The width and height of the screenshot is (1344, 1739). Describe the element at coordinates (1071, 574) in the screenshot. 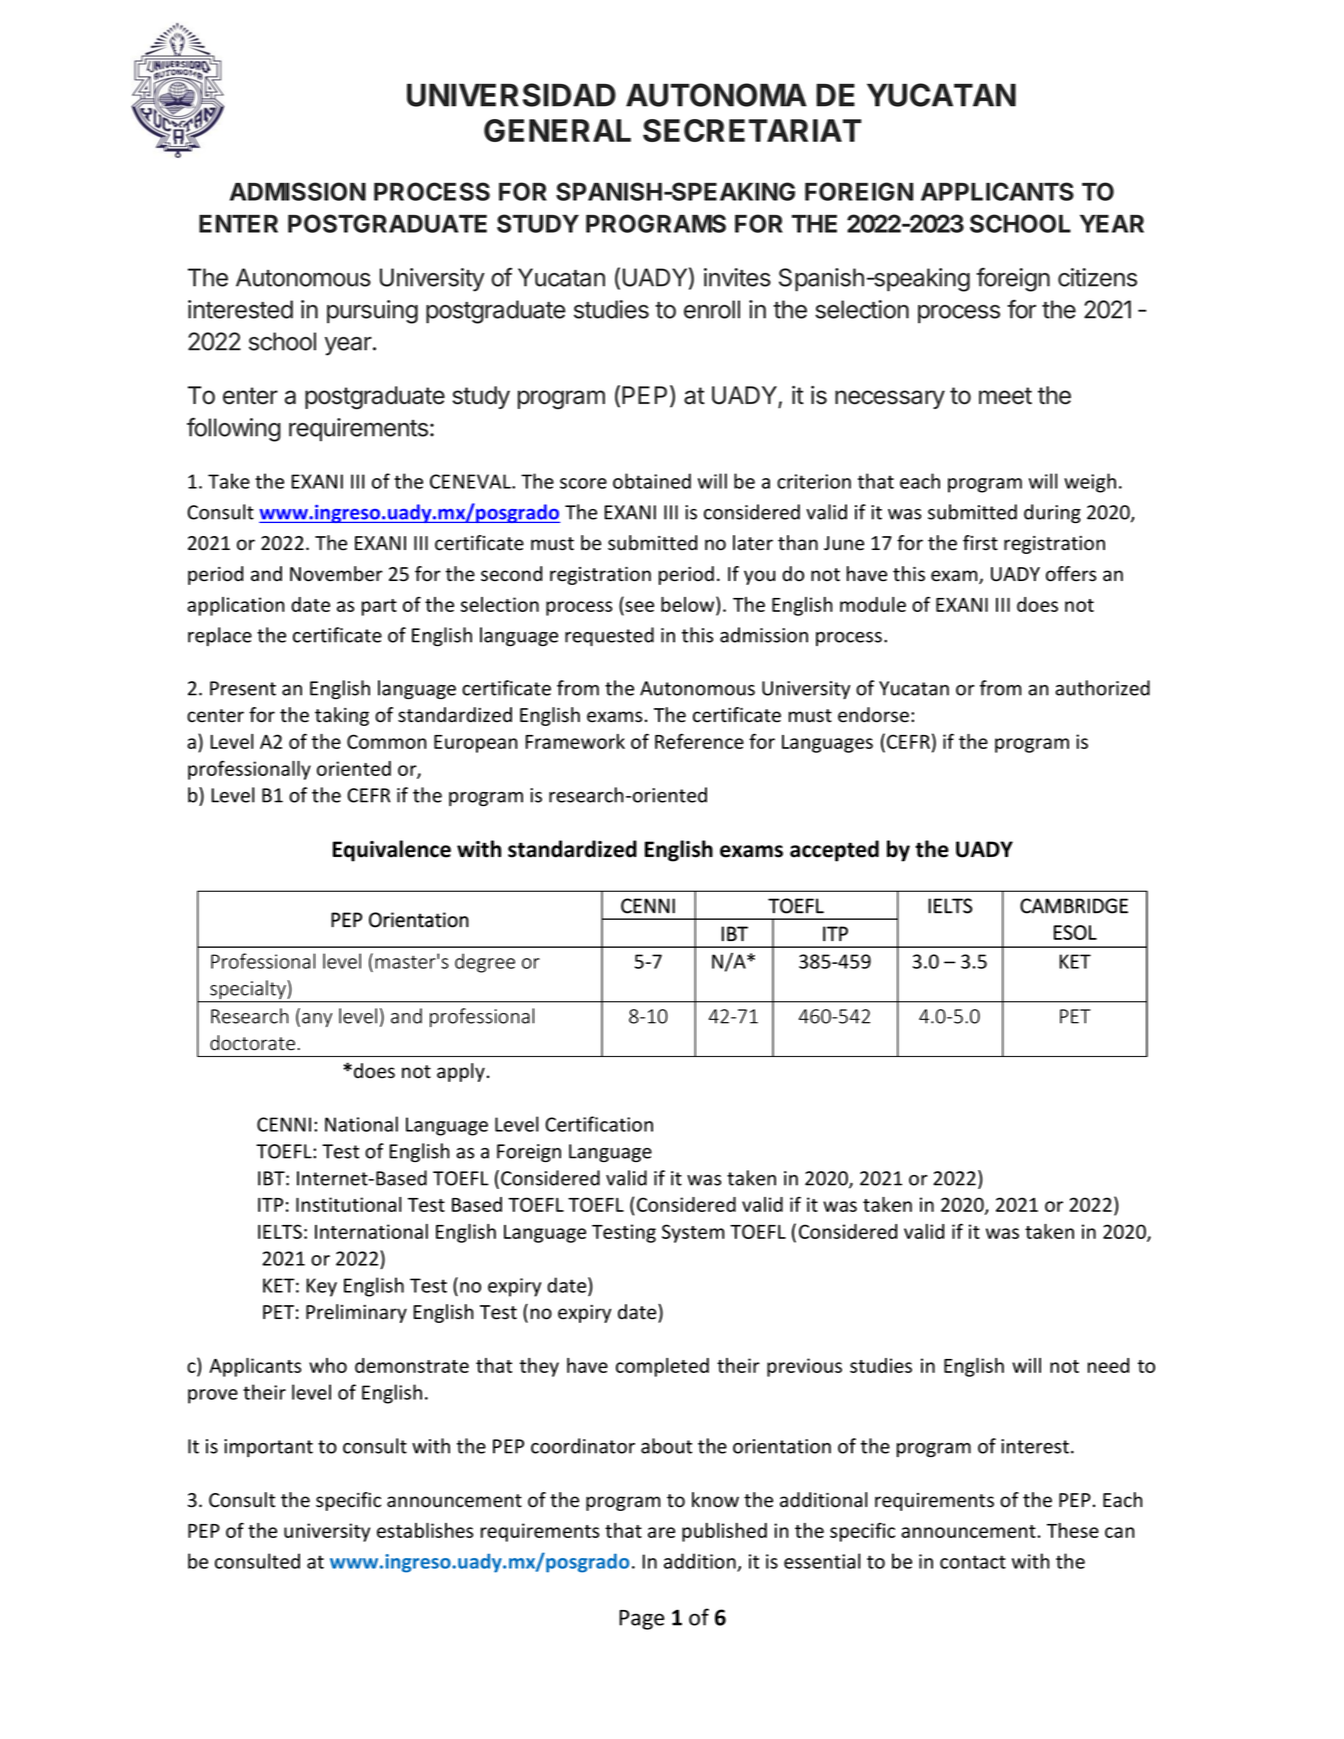

I see `offers` at that location.
